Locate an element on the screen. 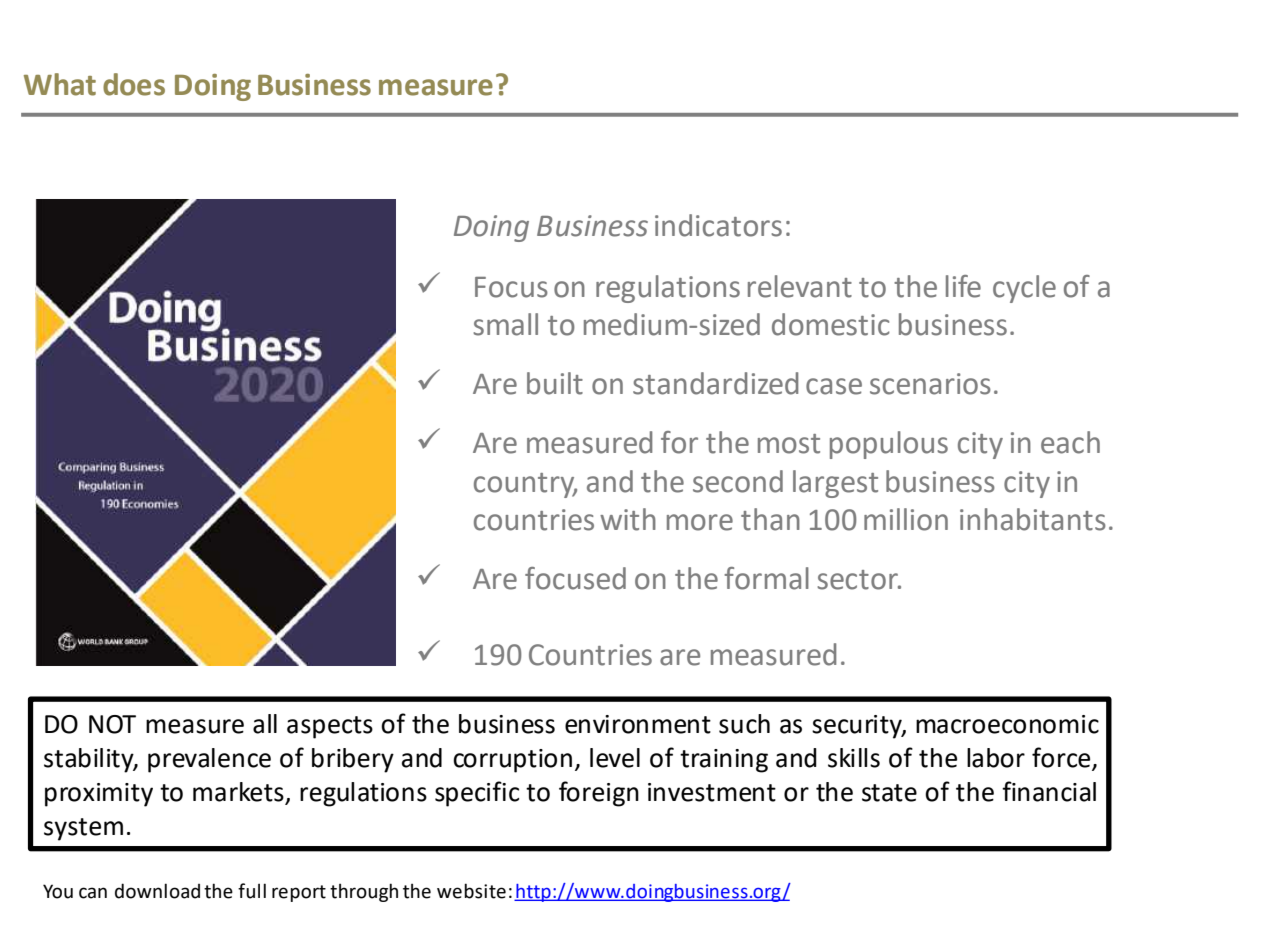 This screenshot has height=952, width=1270. macroeconomic is located at coordinates (1007, 724).
